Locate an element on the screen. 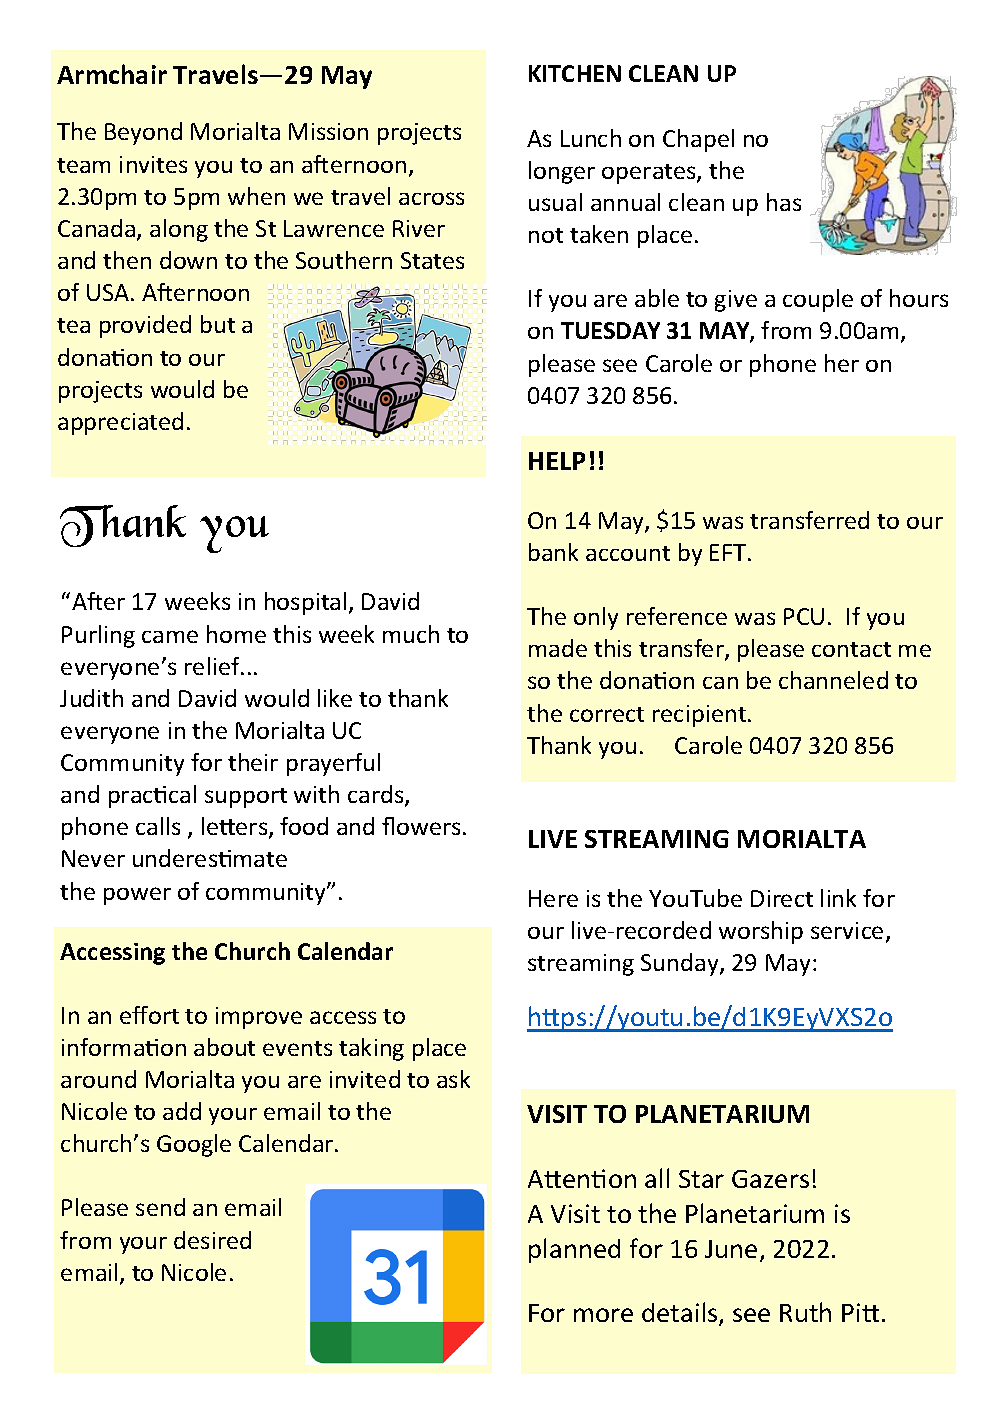  Ruth is located at coordinates (805, 1312).
